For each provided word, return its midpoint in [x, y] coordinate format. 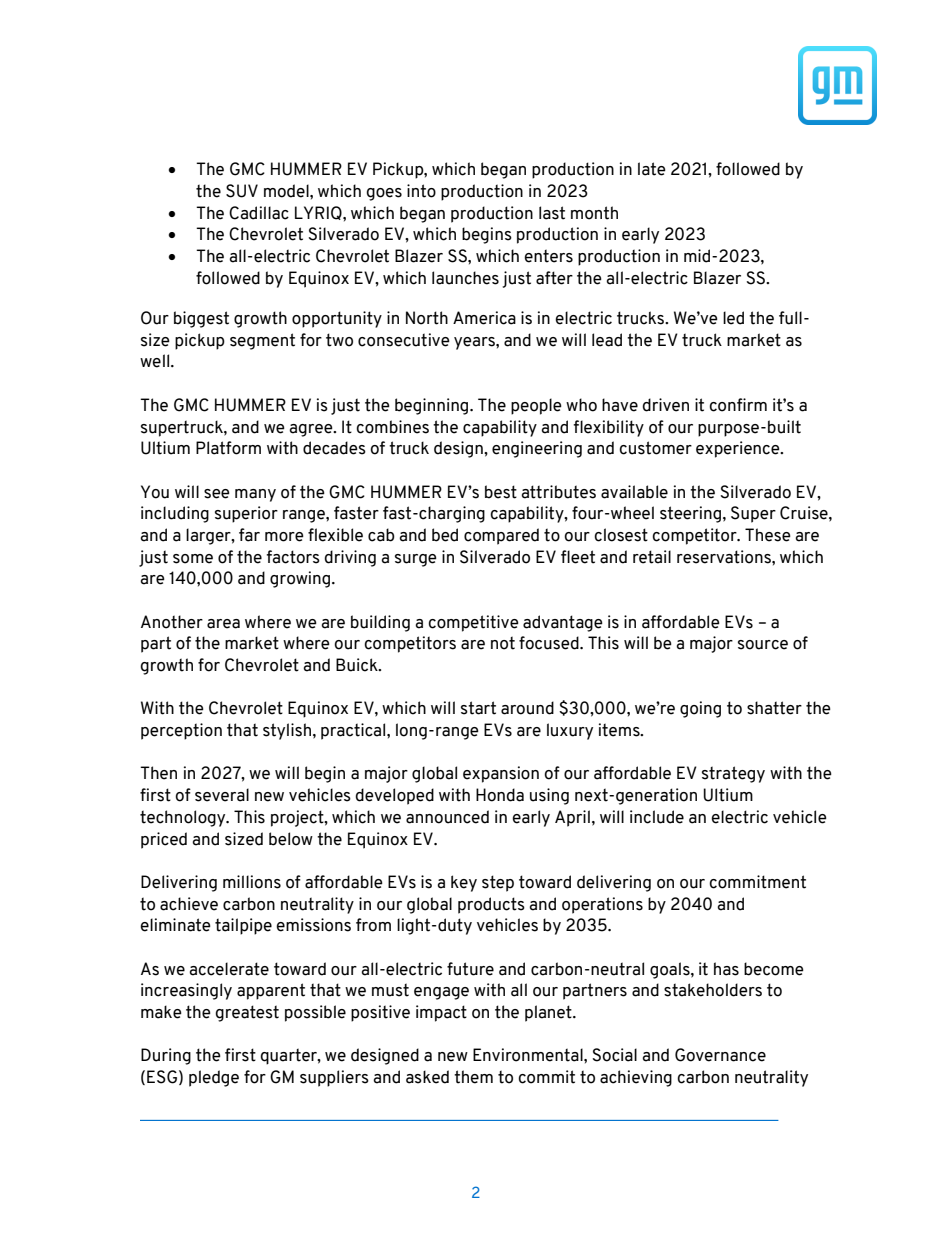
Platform [228, 448]
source [763, 645]
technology [184, 818]
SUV [242, 191]
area [223, 624]
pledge [214, 1078]
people [536, 406]
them [473, 1077]
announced [447, 817]
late [652, 169]
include [657, 817]
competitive [473, 623]
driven [665, 405]
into [421, 191]
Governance [720, 1055]
